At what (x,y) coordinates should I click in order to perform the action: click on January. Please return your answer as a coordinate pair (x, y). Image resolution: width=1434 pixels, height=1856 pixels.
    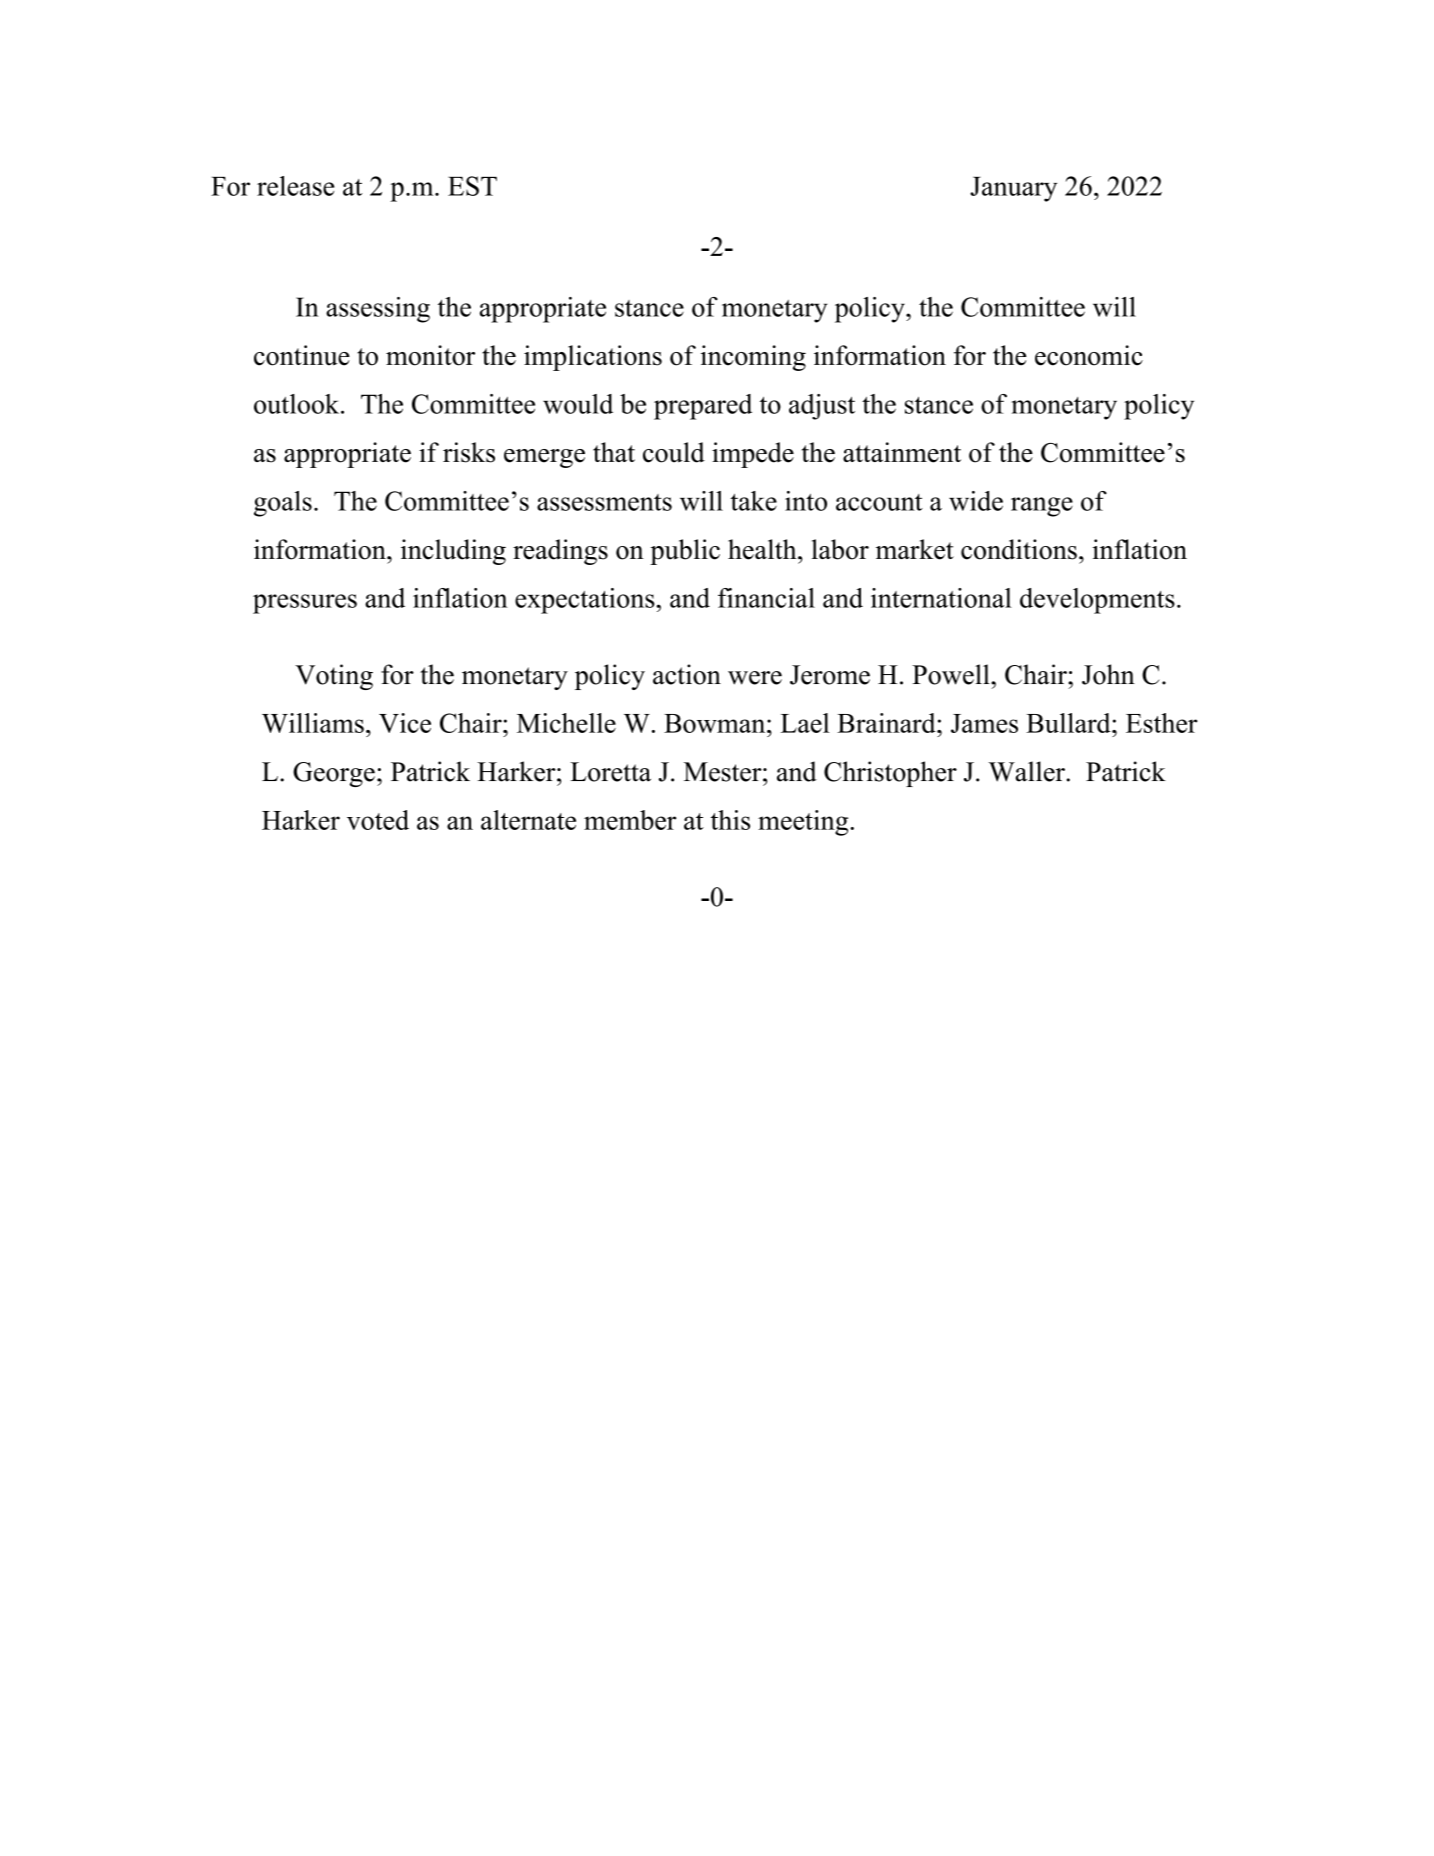
    Looking at the image, I should click on (1013, 189).
